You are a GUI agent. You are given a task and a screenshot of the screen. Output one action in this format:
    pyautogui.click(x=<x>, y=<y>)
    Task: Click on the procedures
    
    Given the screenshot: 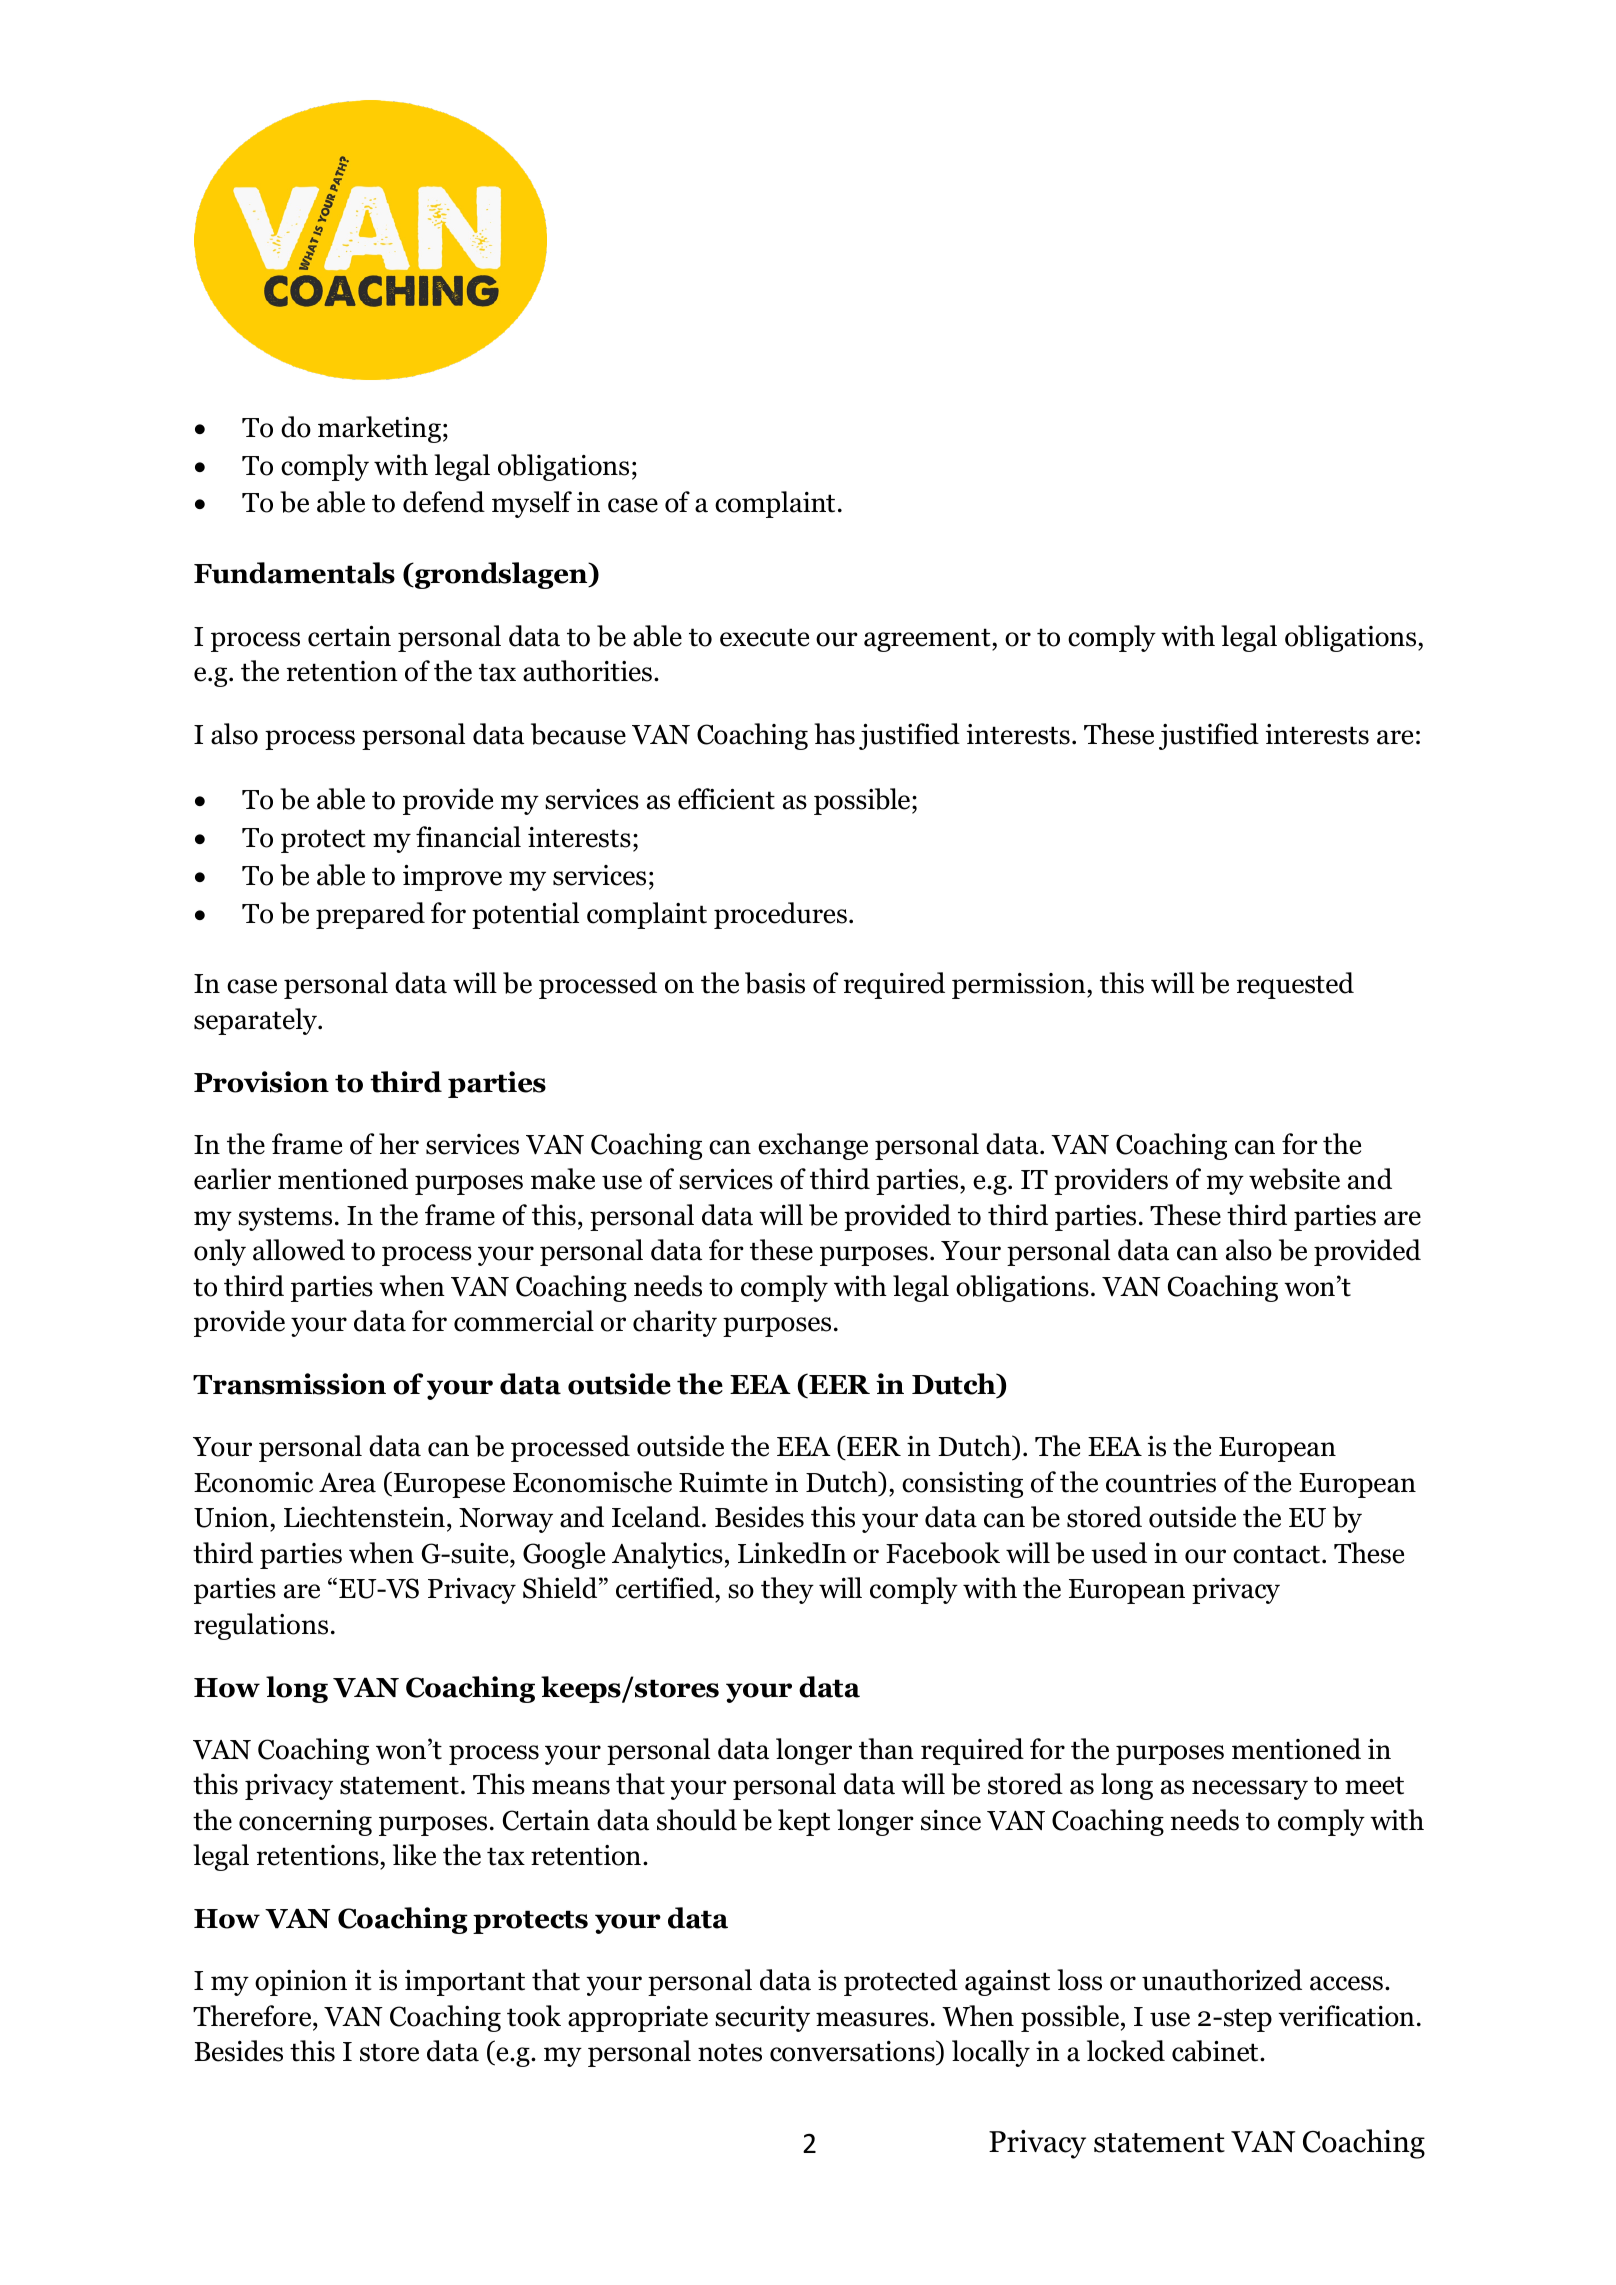 What is the action you would take?
    pyautogui.click(x=780, y=915)
